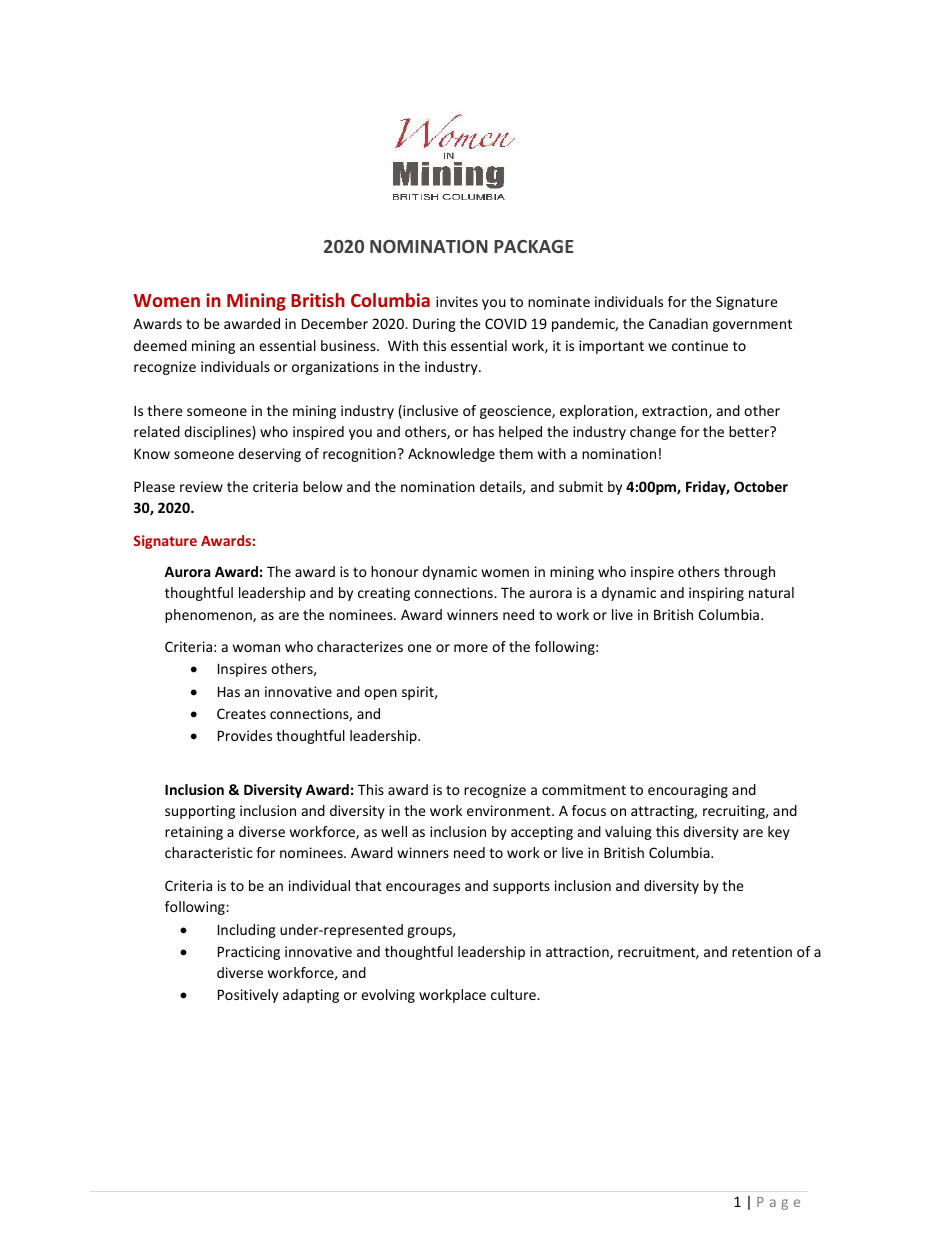 The width and height of the document is (952, 1233). I want to click on culture, so click(514, 994).
